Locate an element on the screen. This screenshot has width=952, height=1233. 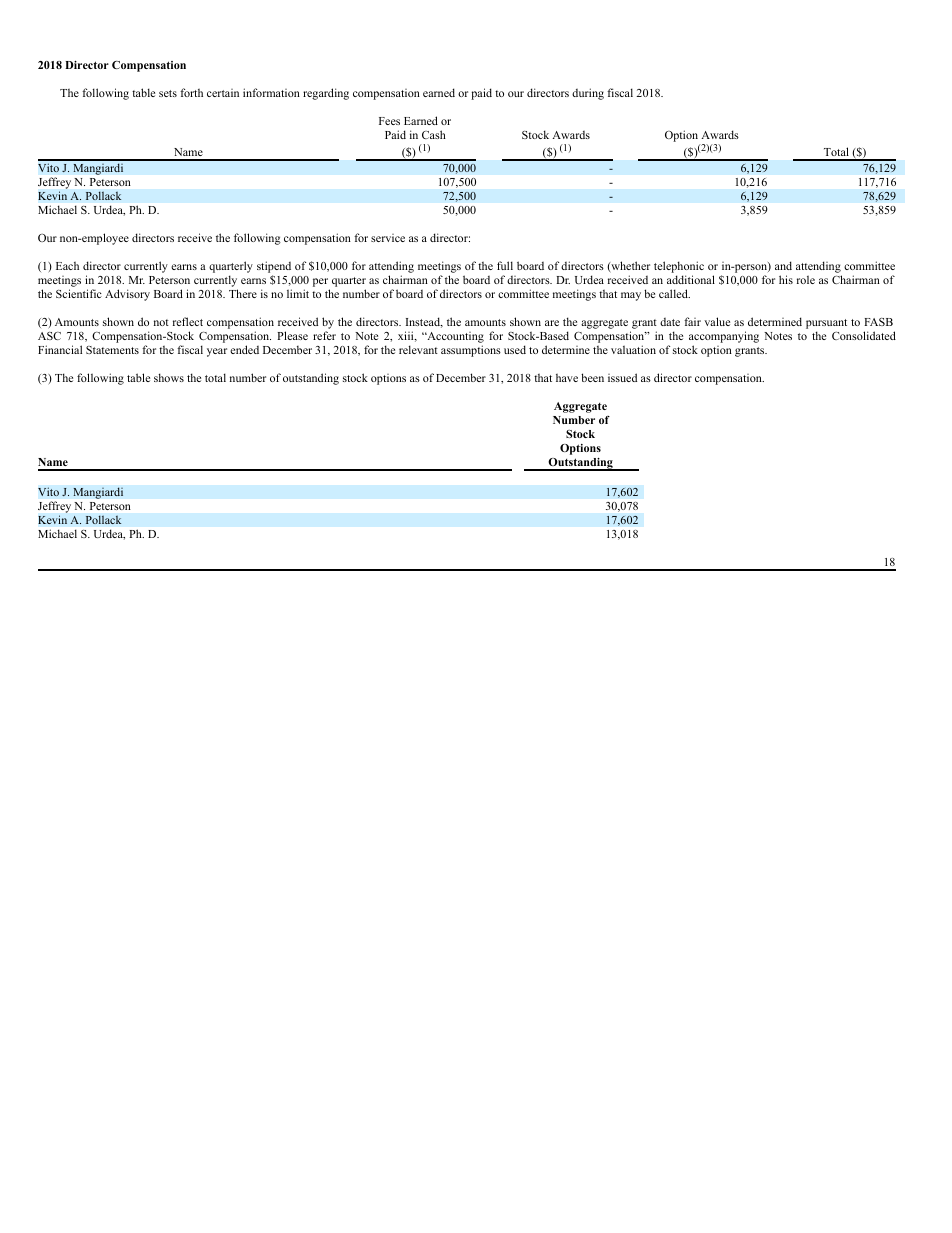
shows is located at coordinates (169, 377).
